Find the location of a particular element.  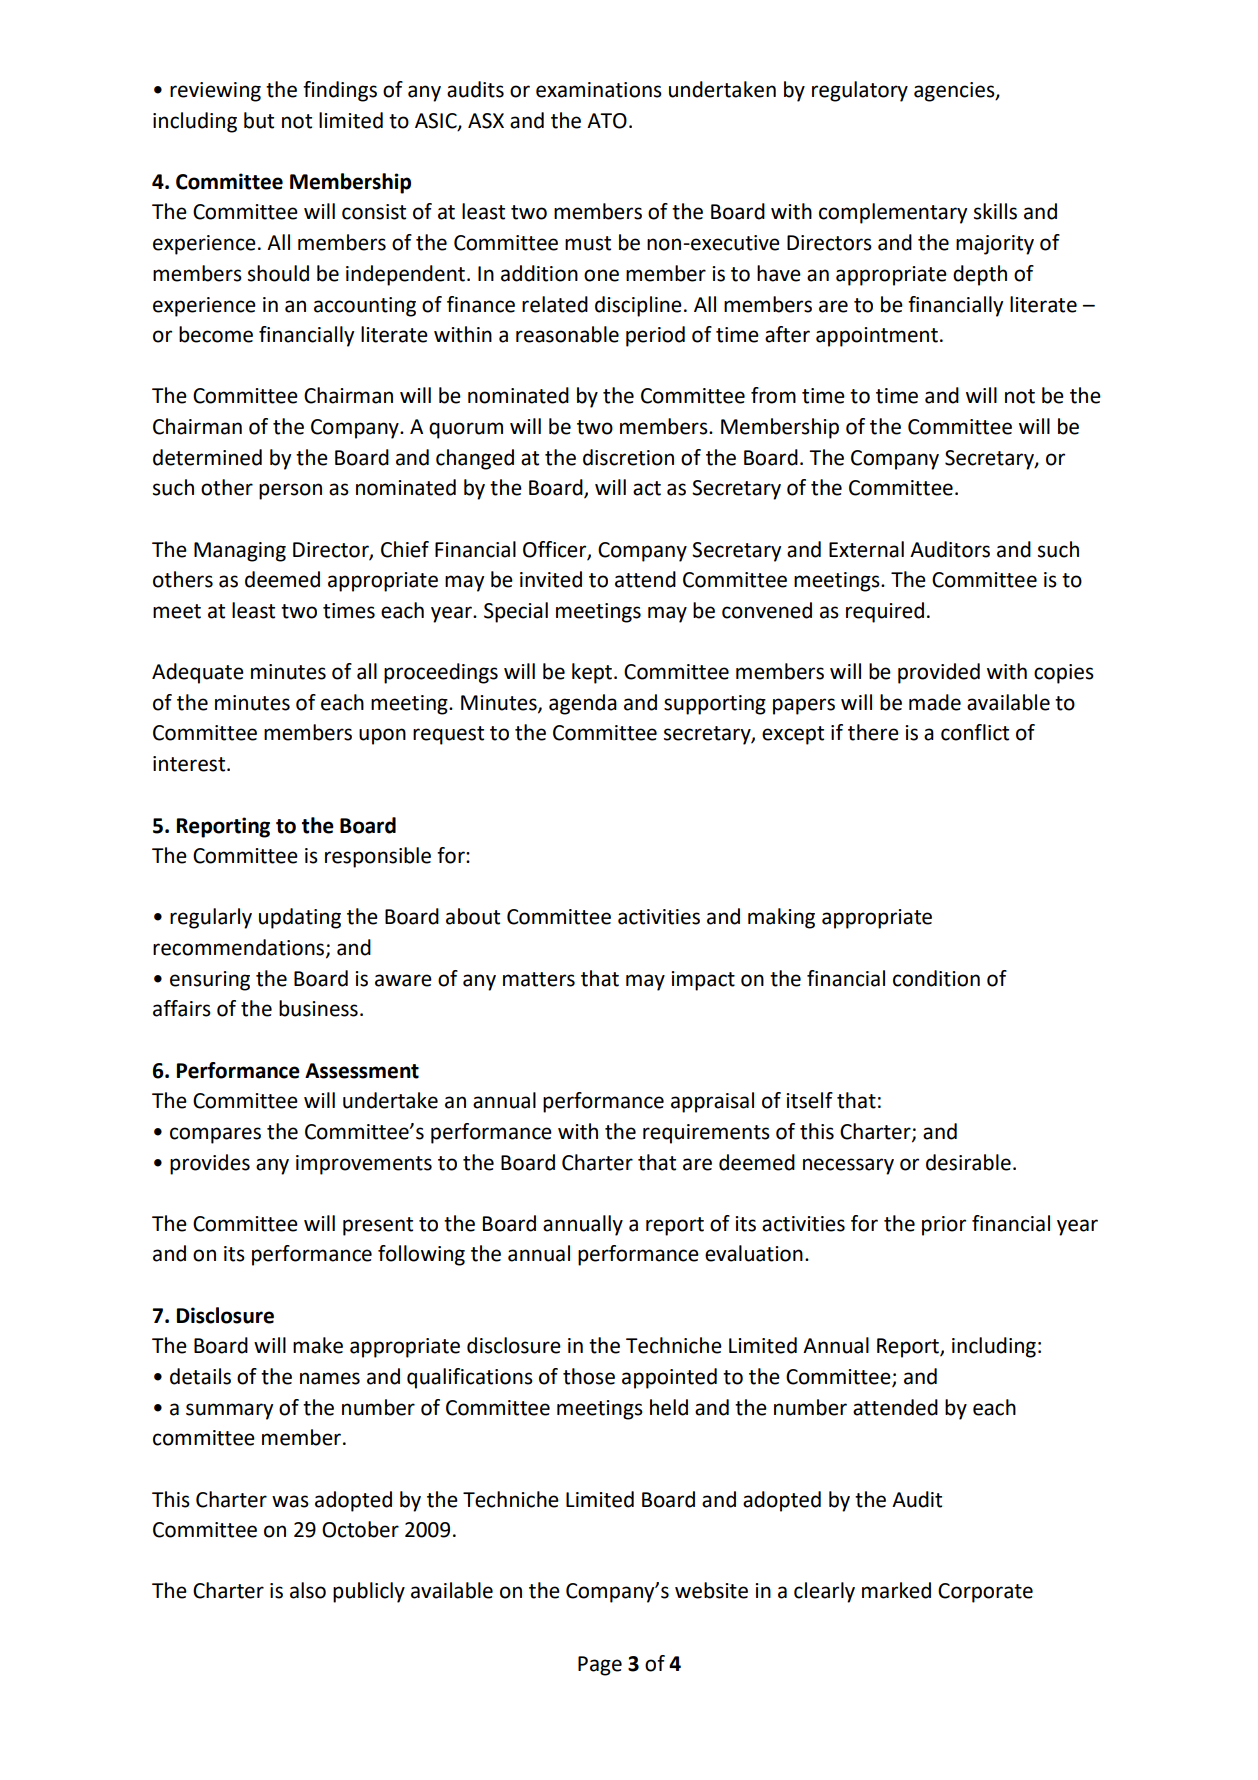

skills is located at coordinates (995, 211).
